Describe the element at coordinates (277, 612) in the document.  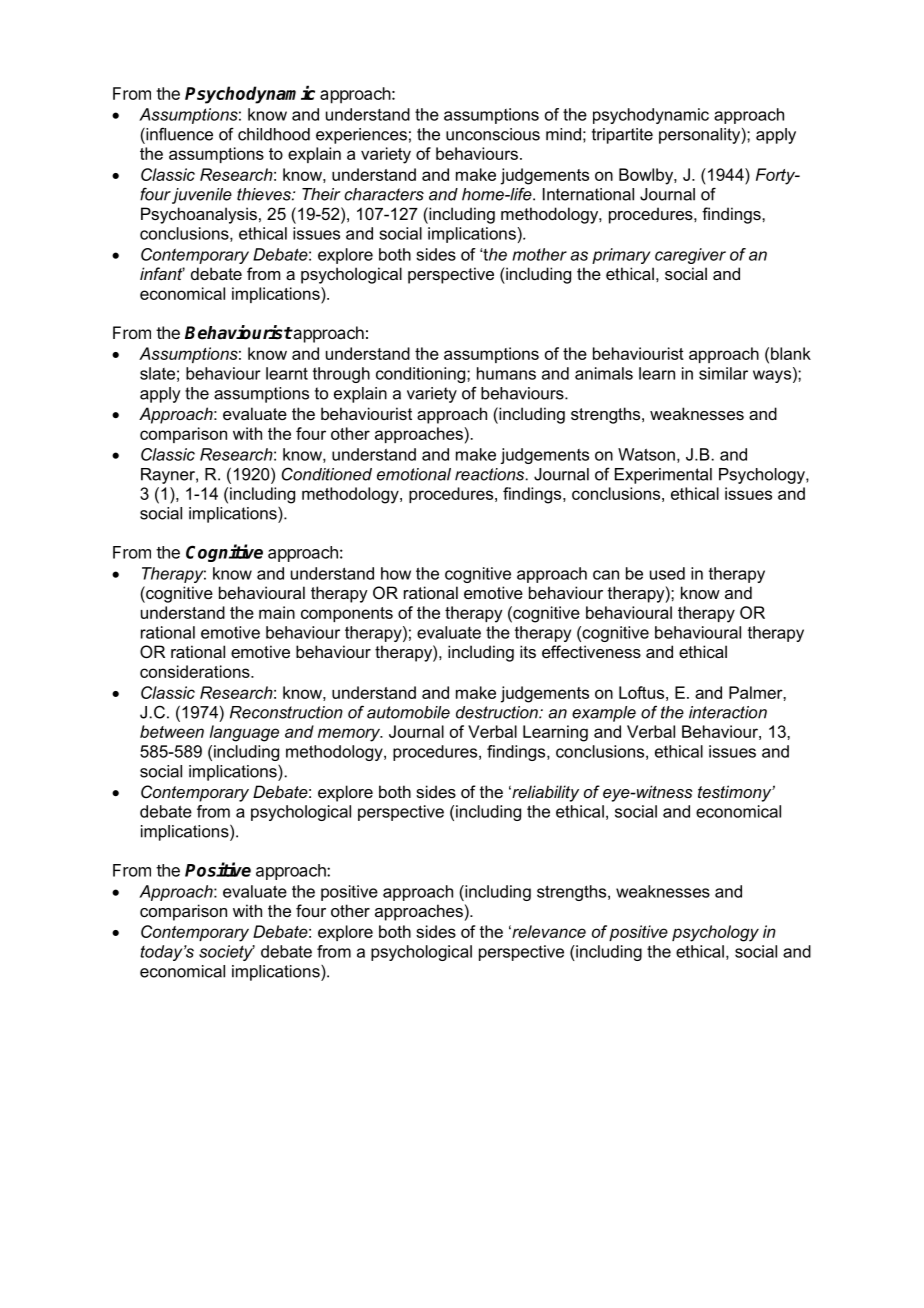
I see `main` at that location.
